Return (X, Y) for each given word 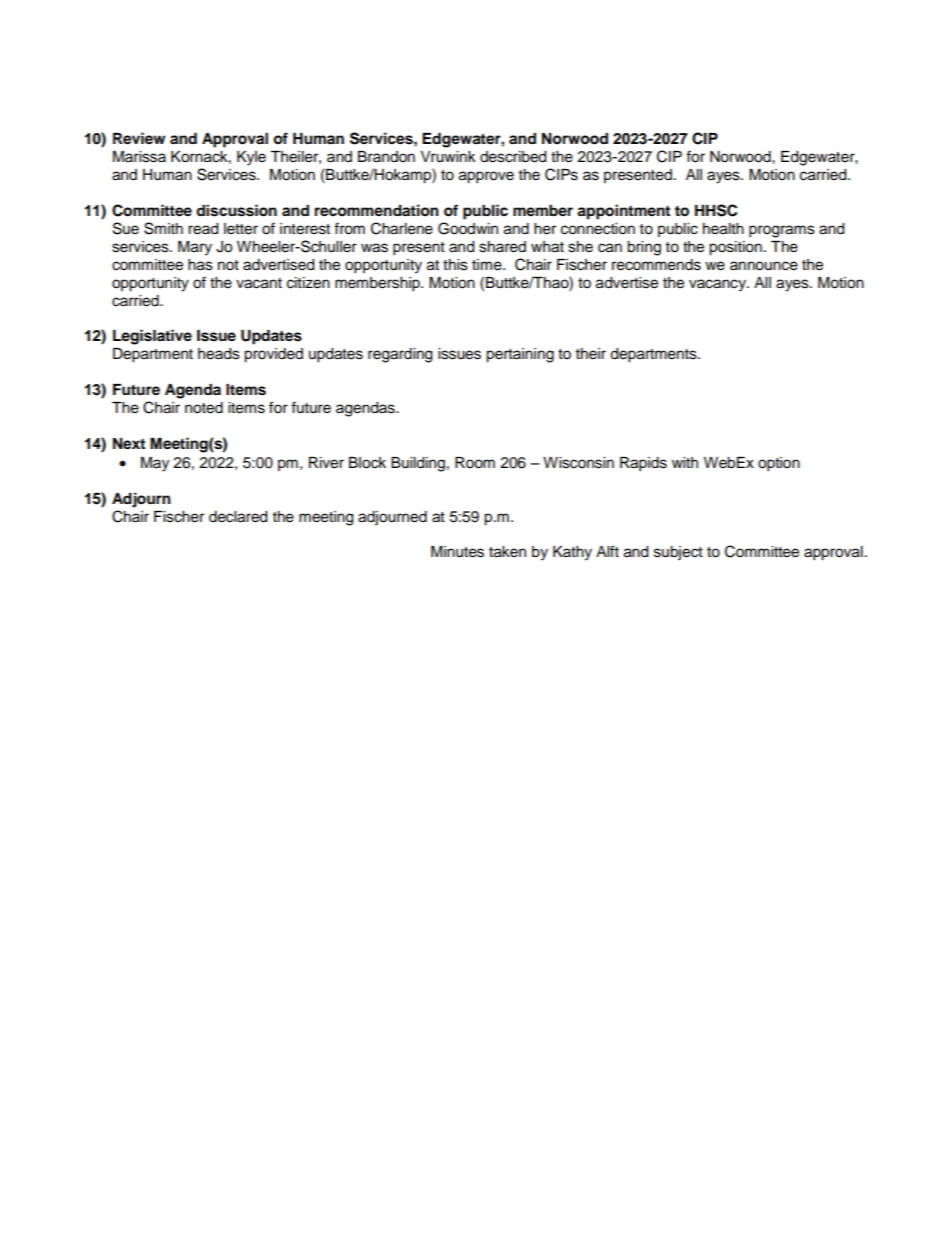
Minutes (457, 552)
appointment (623, 212)
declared (238, 517)
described (513, 157)
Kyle (251, 158)
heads (219, 354)
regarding (400, 355)
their (591, 354)
